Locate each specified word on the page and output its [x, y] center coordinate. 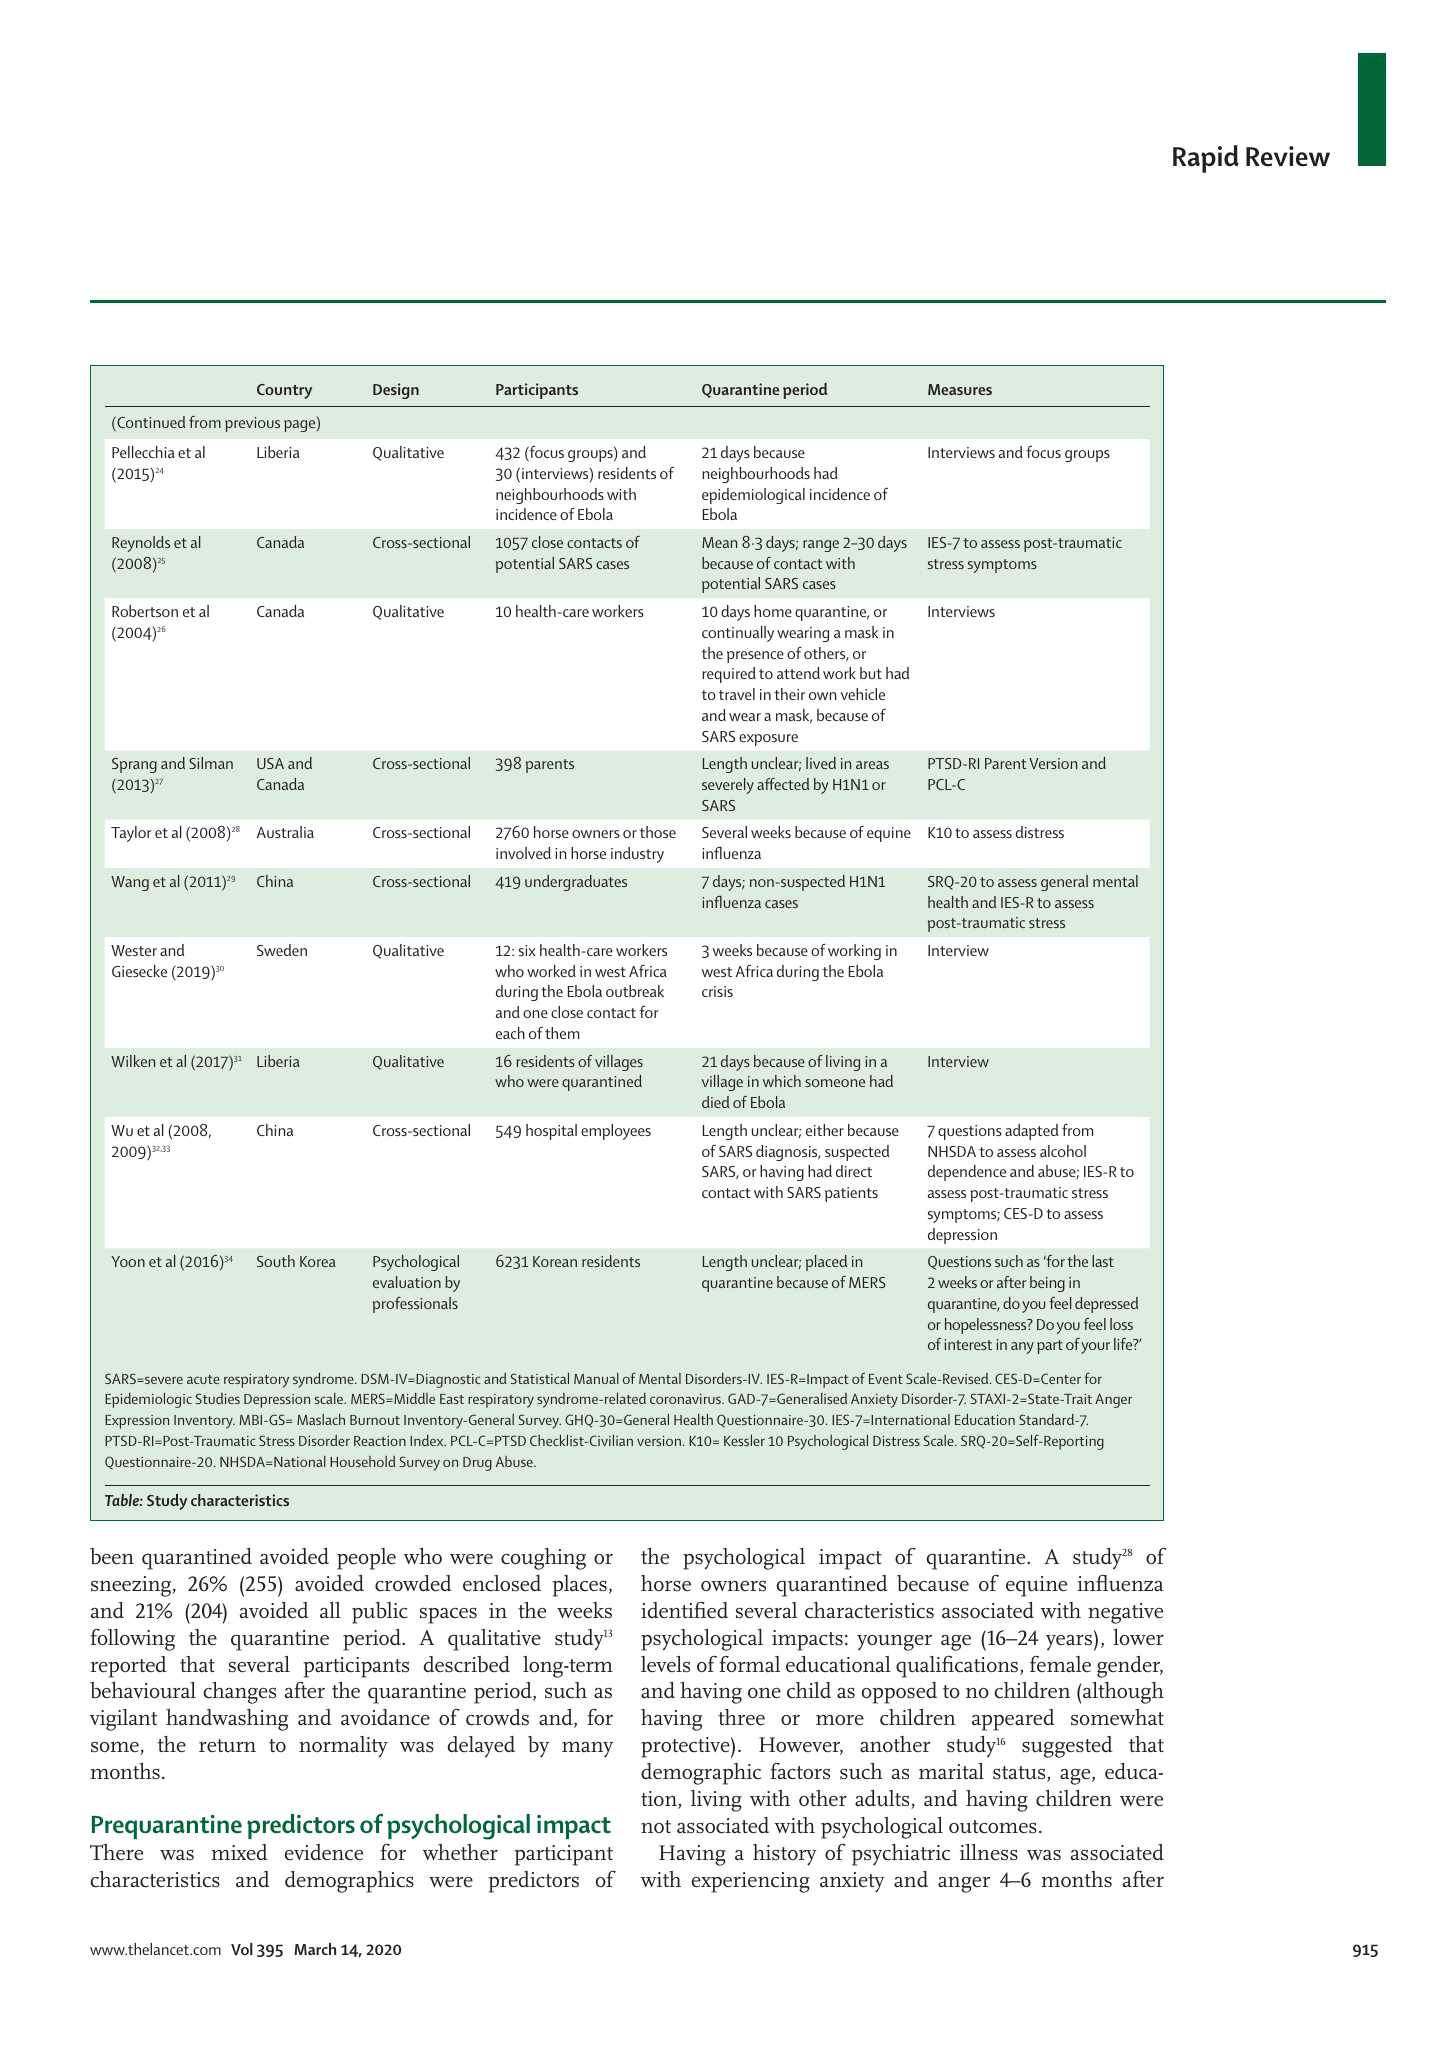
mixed [239, 1852]
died [715, 1102]
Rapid [1206, 159]
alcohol [1063, 1151]
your [1095, 1348]
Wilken [133, 1061]
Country [284, 391]
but [871, 673]
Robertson [145, 611]
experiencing [751, 1882]
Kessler [744, 1440]
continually [738, 634]
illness [989, 1852]
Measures [960, 389]
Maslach [321, 1419]
